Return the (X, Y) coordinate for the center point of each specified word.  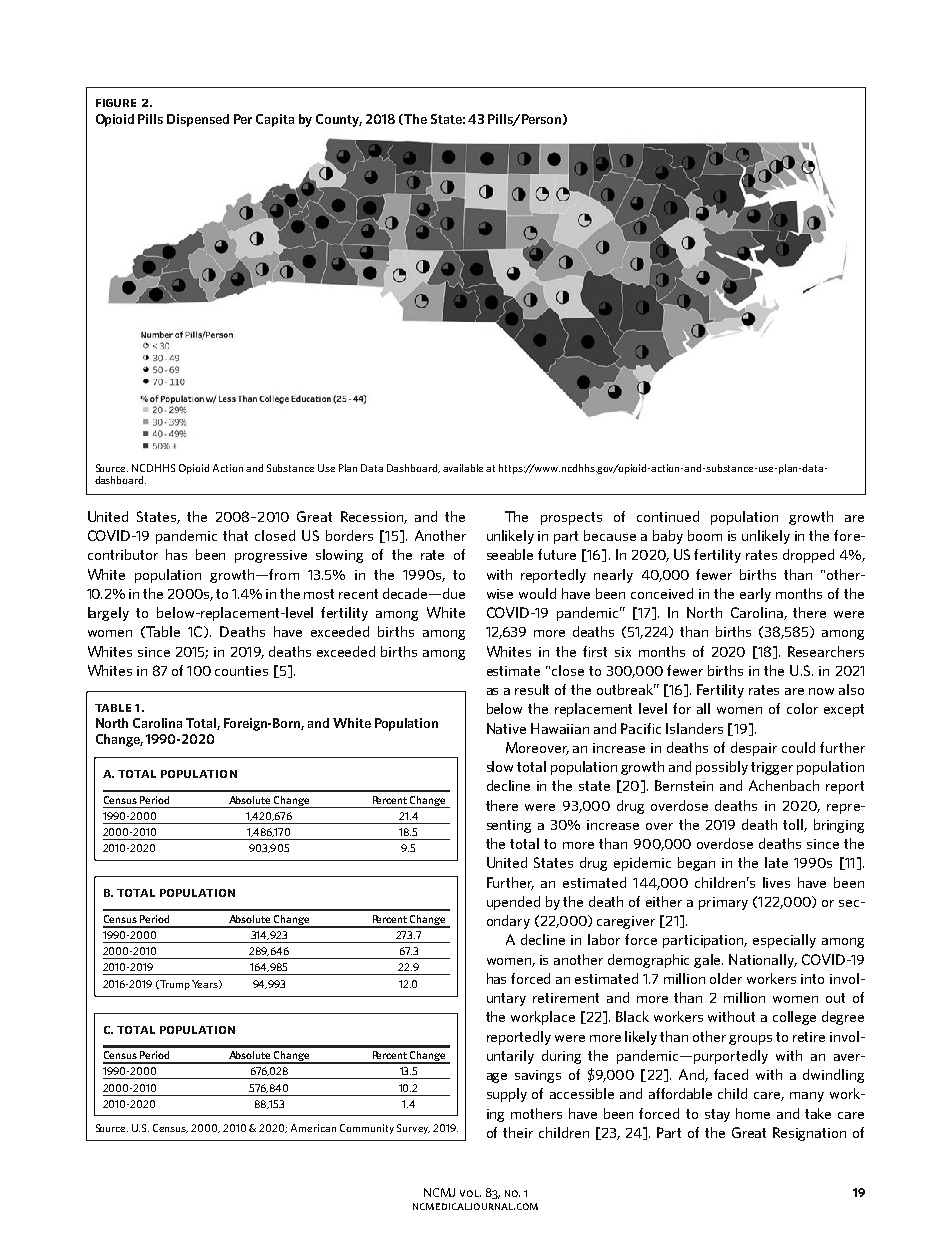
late (776, 862)
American (313, 1128)
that (235, 535)
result (532, 689)
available (465, 468)
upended (513, 903)
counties (241, 671)
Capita (275, 120)
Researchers (826, 651)
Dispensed (198, 120)
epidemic (642, 864)
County (339, 120)
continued (668, 516)
